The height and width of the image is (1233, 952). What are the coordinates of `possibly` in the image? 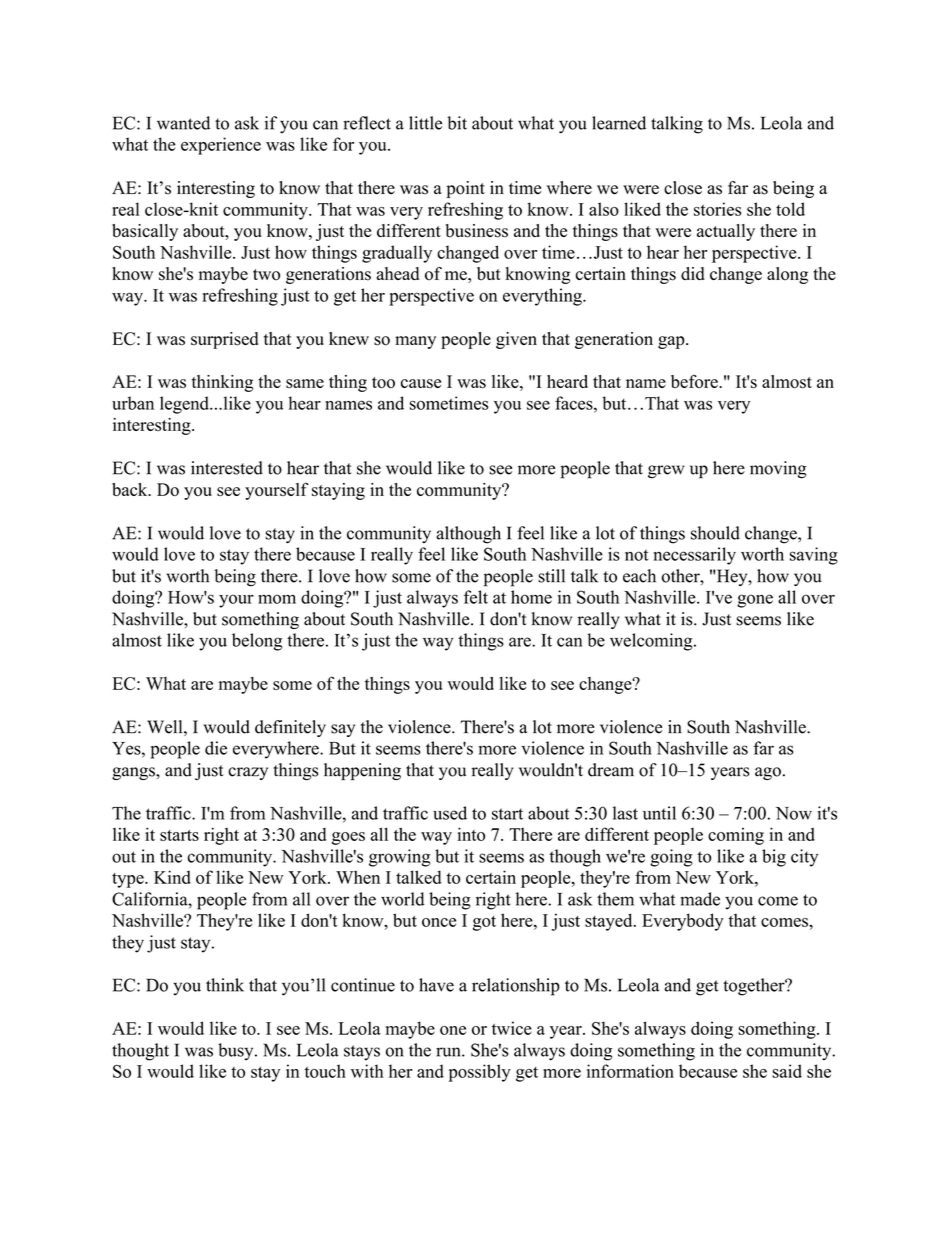 It's located at (480, 1073).
